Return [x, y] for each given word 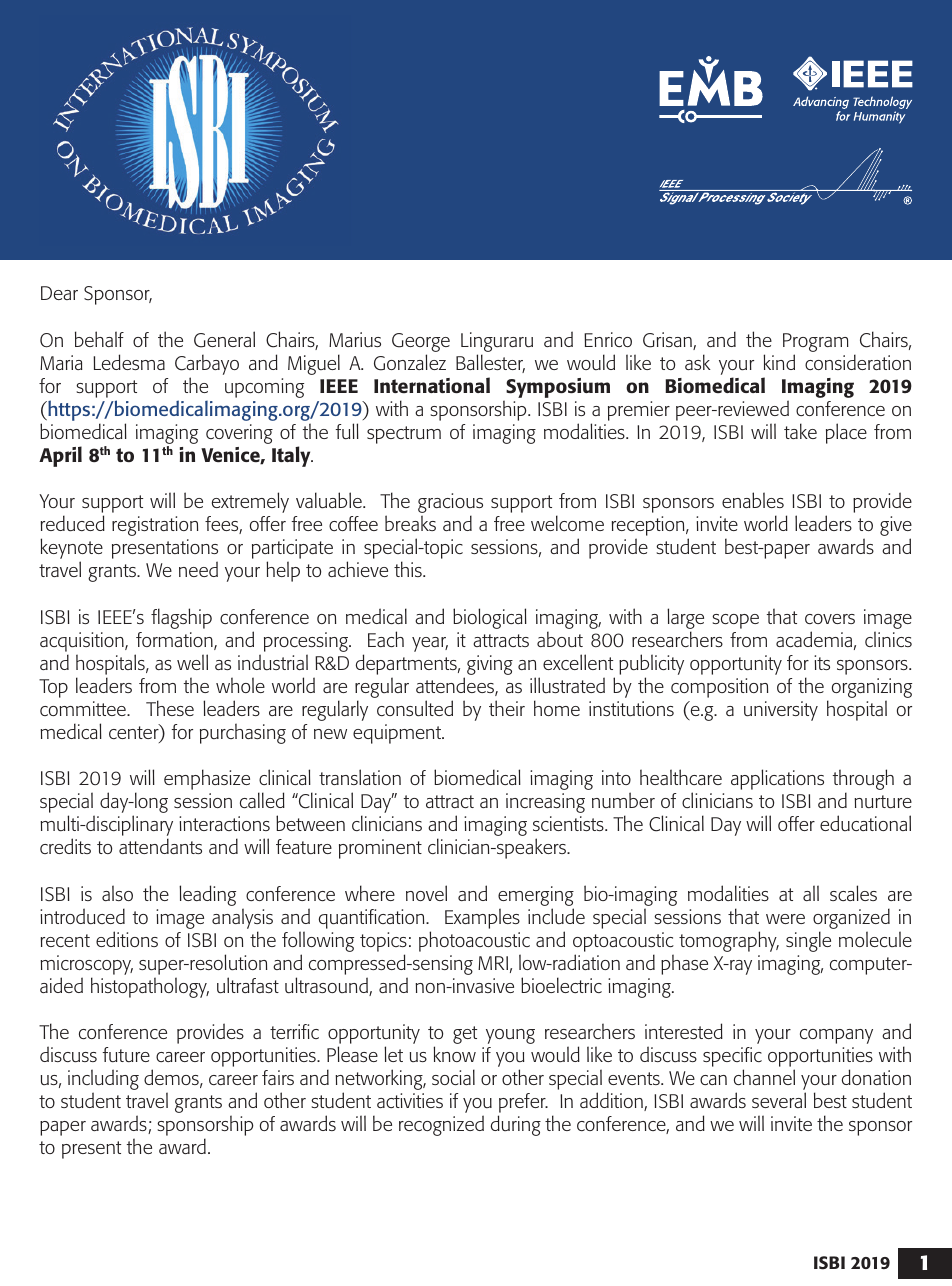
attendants [160, 846]
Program [816, 344]
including [103, 1081]
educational [865, 823]
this [409, 569]
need [198, 569]
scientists [569, 823]
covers [830, 619]
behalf [99, 339]
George [421, 344]
